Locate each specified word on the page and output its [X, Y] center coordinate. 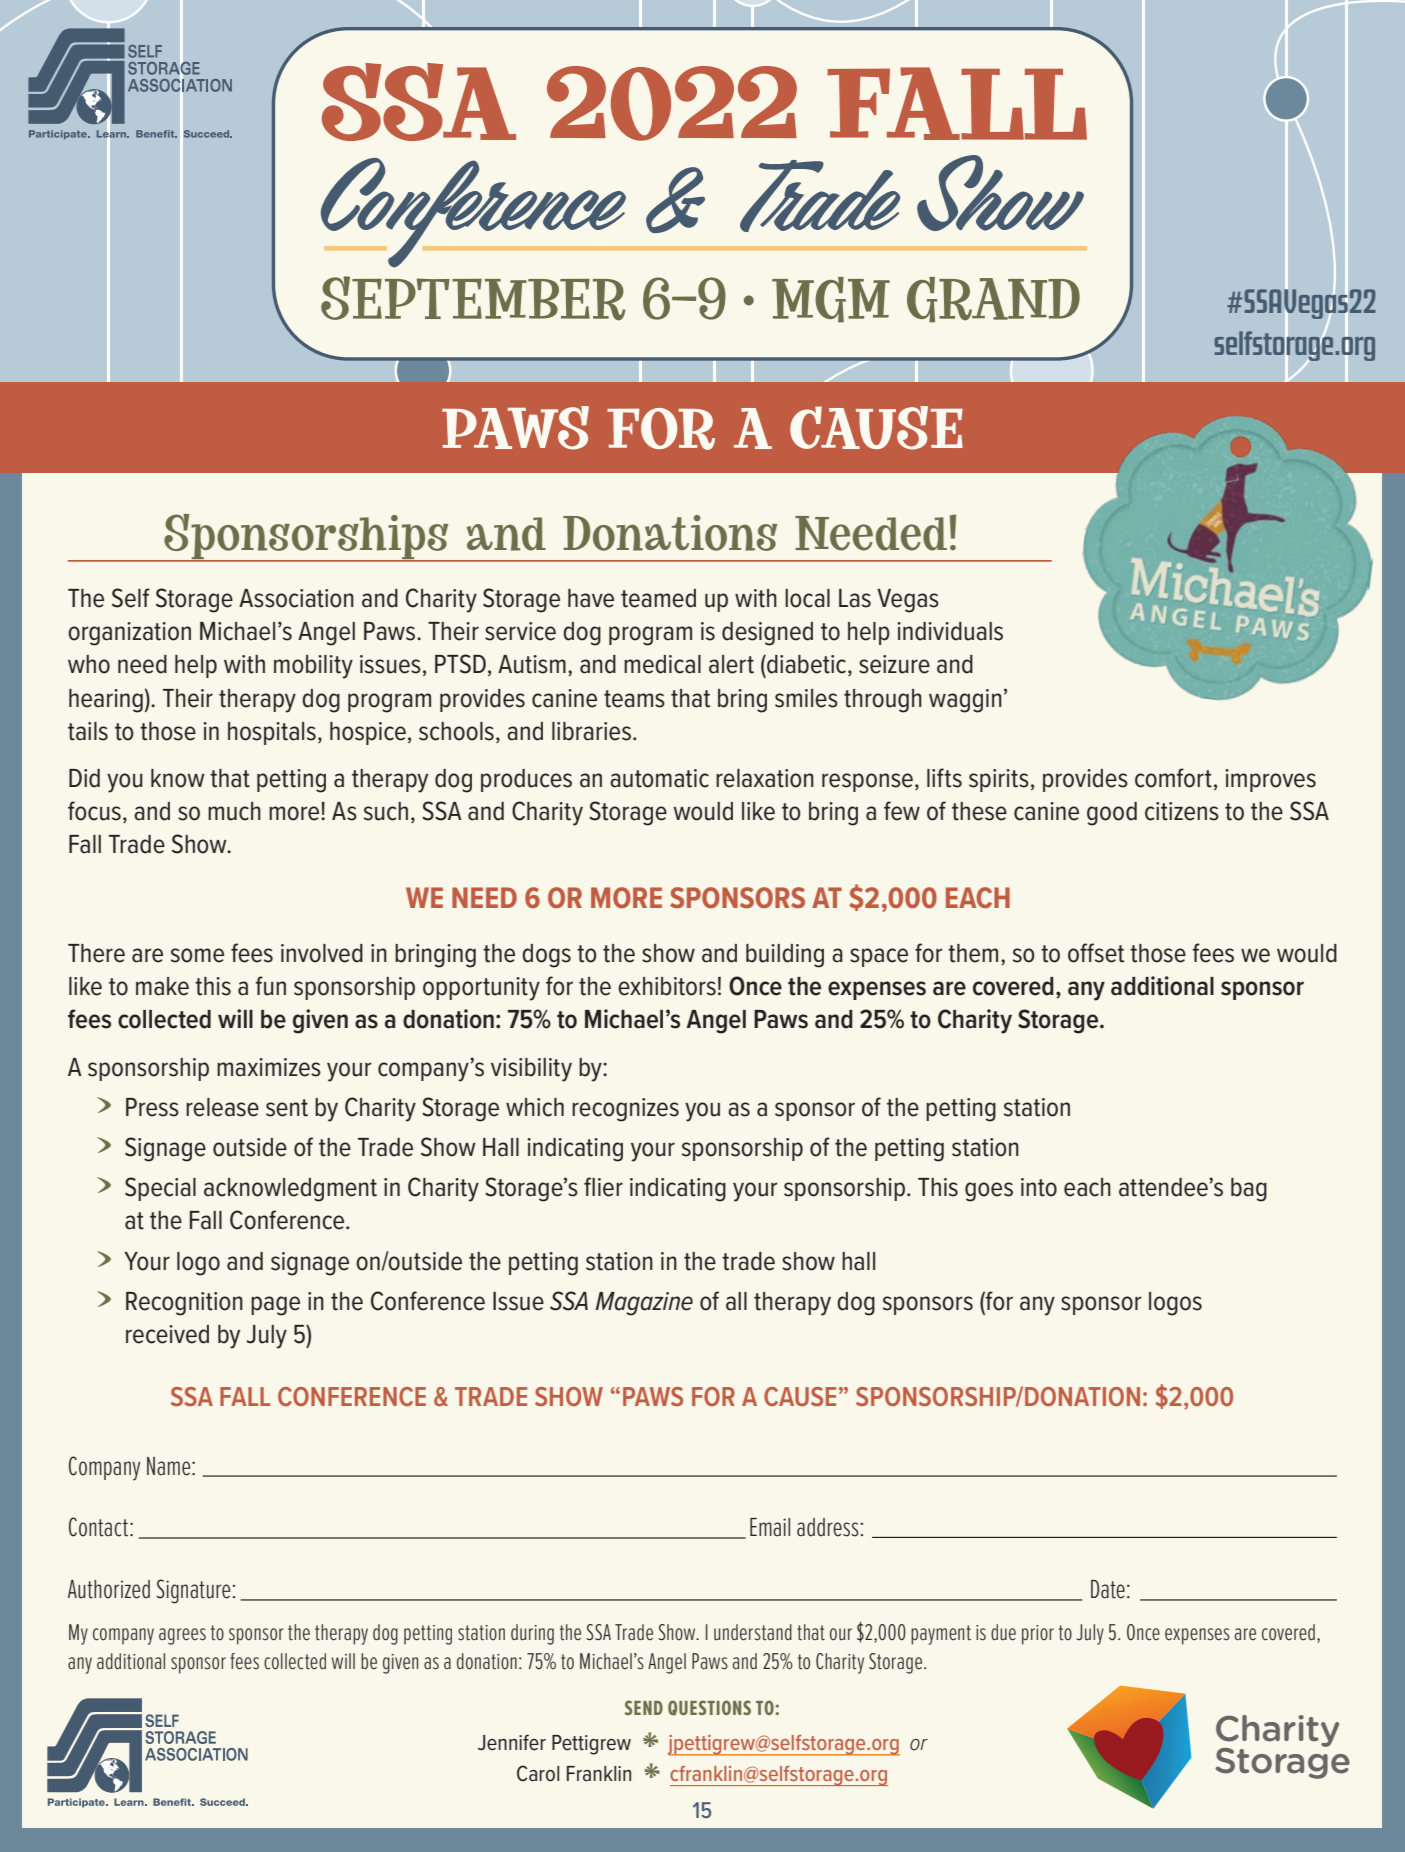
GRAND [993, 300]
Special [160, 1189]
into [1039, 1187]
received [167, 1334]
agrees [182, 1636]
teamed [658, 598]
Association [296, 598]
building [785, 956]
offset [1096, 953]
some [197, 955]
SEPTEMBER [473, 298]
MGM [831, 300]
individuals [950, 631]
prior [1038, 1635]
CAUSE [800, 1396]
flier [603, 1187]
